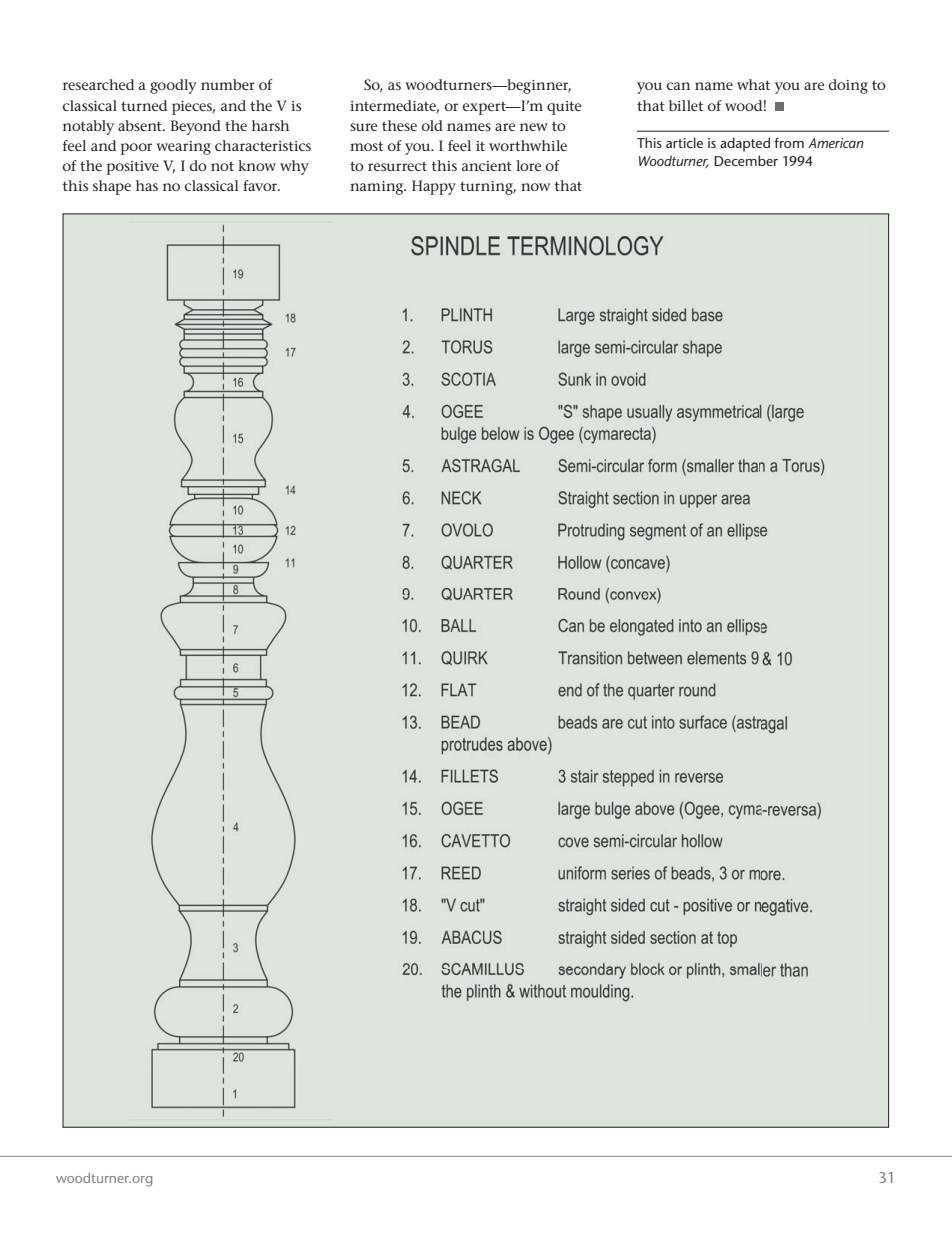  What do you see at coordinates (434, 187) in the document?
I see `Happy` at bounding box center [434, 187].
